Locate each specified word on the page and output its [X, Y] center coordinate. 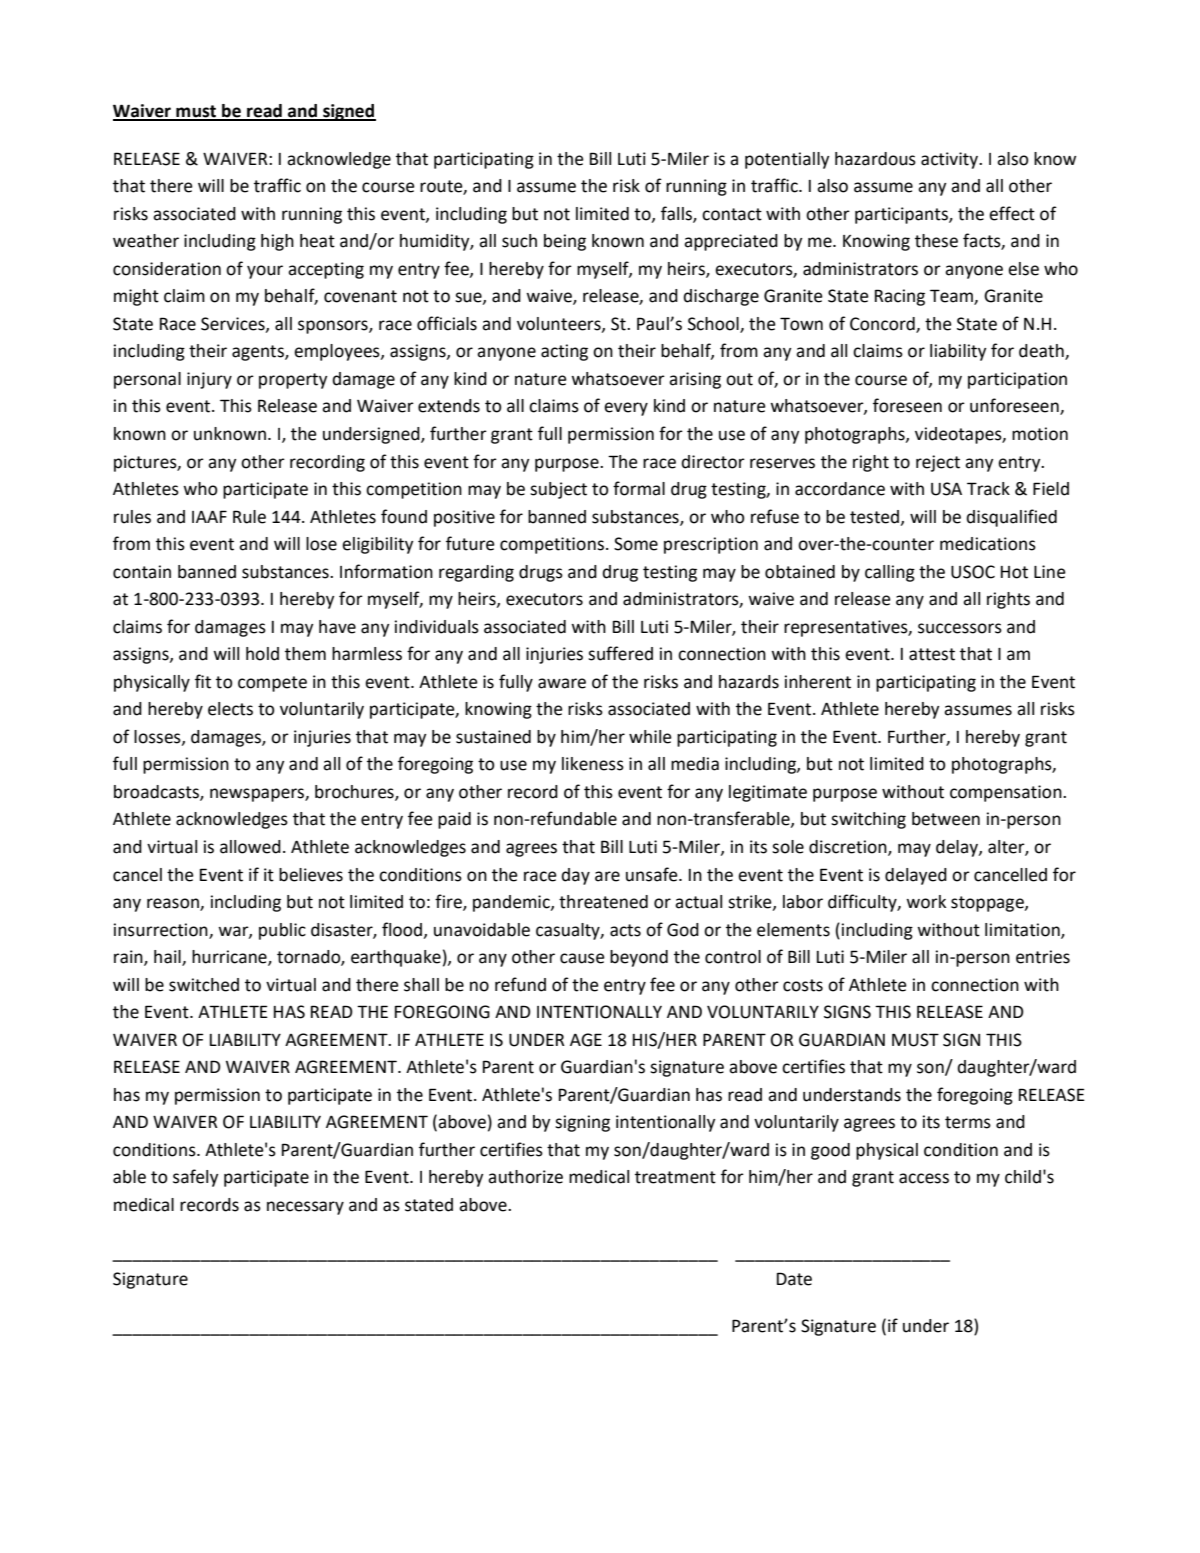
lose [321, 544]
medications [988, 544]
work [926, 902]
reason [174, 904]
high [277, 242]
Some [636, 544]
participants [902, 215]
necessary [305, 1208]
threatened [603, 902]
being [565, 242]
